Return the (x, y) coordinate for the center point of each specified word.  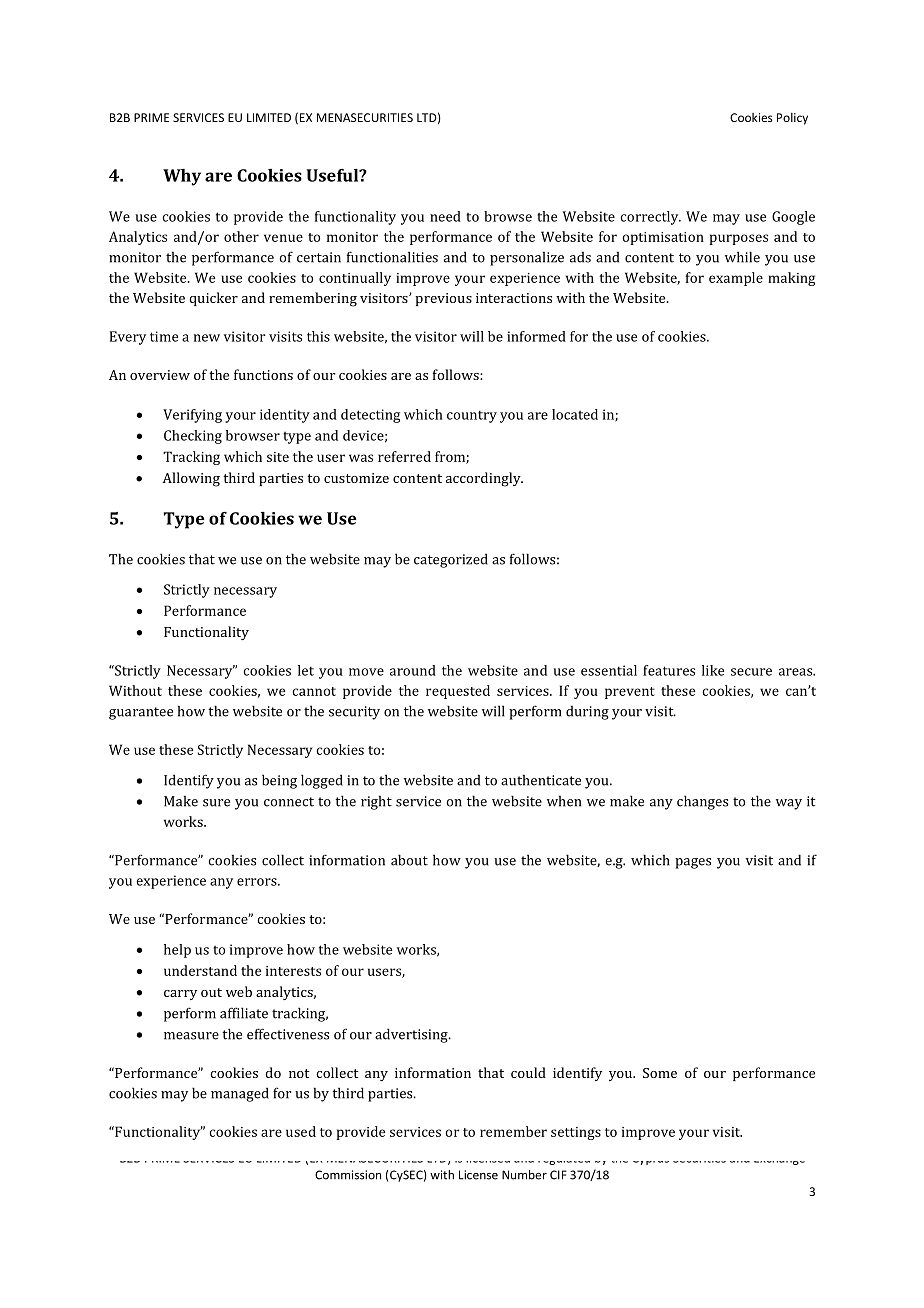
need (445, 216)
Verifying (192, 416)
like (713, 670)
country (472, 416)
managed (240, 1094)
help (177, 951)
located (575, 414)
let (306, 670)
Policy (792, 119)
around (413, 670)
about (409, 860)
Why (182, 177)
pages (693, 863)
